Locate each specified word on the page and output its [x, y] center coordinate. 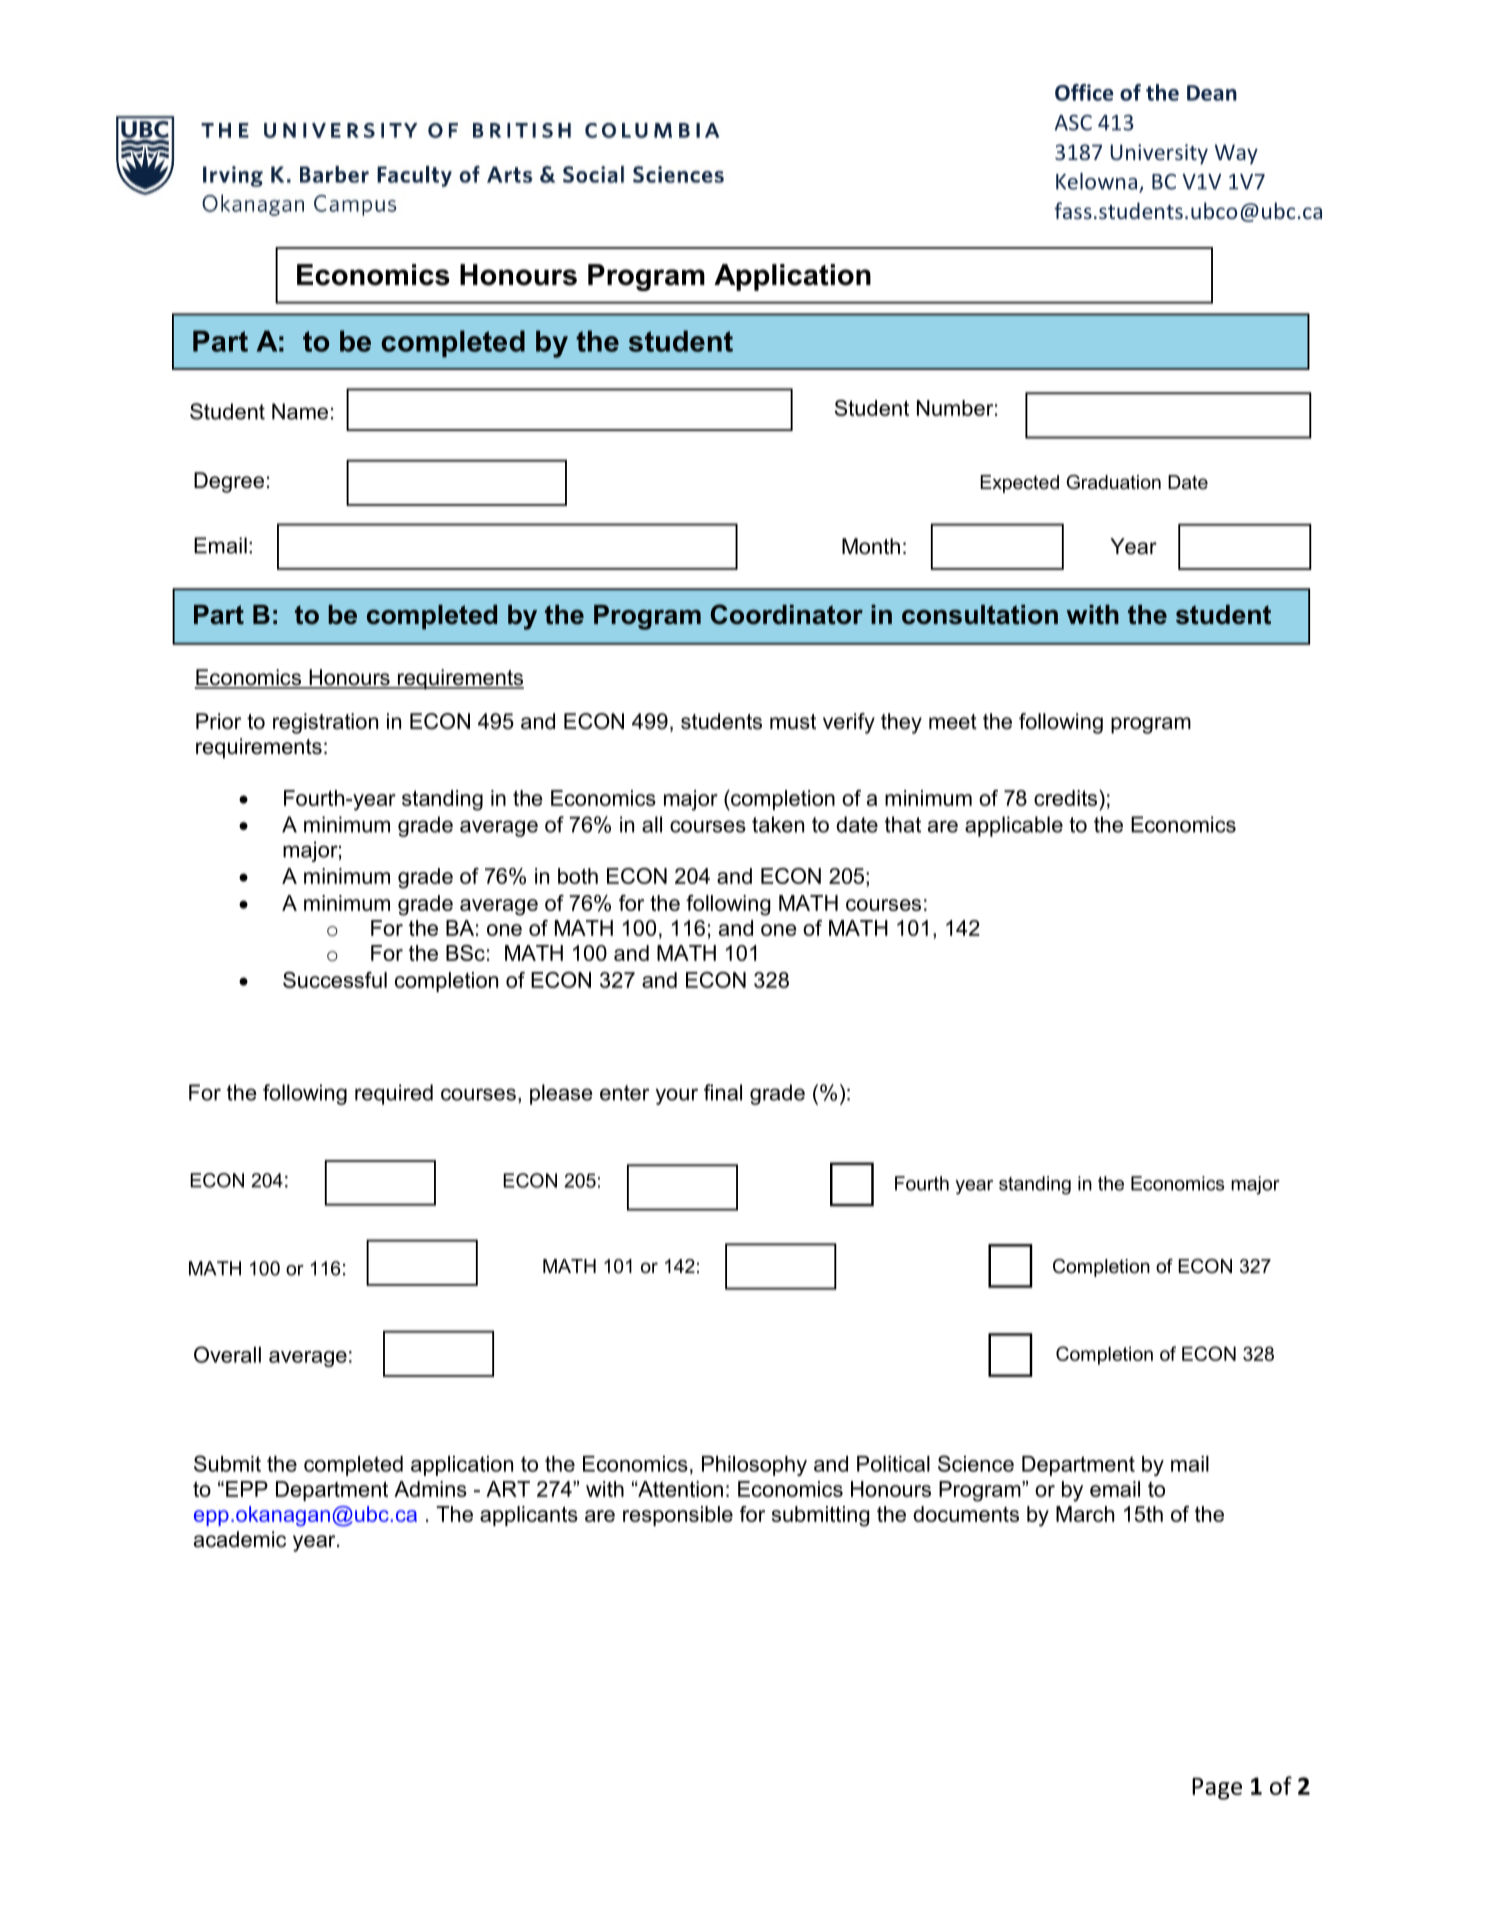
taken [778, 824]
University [1159, 154]
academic [240, 1539]
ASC [1073, 123]
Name [300, 411]
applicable [1014, 826]
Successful [335, 980]
